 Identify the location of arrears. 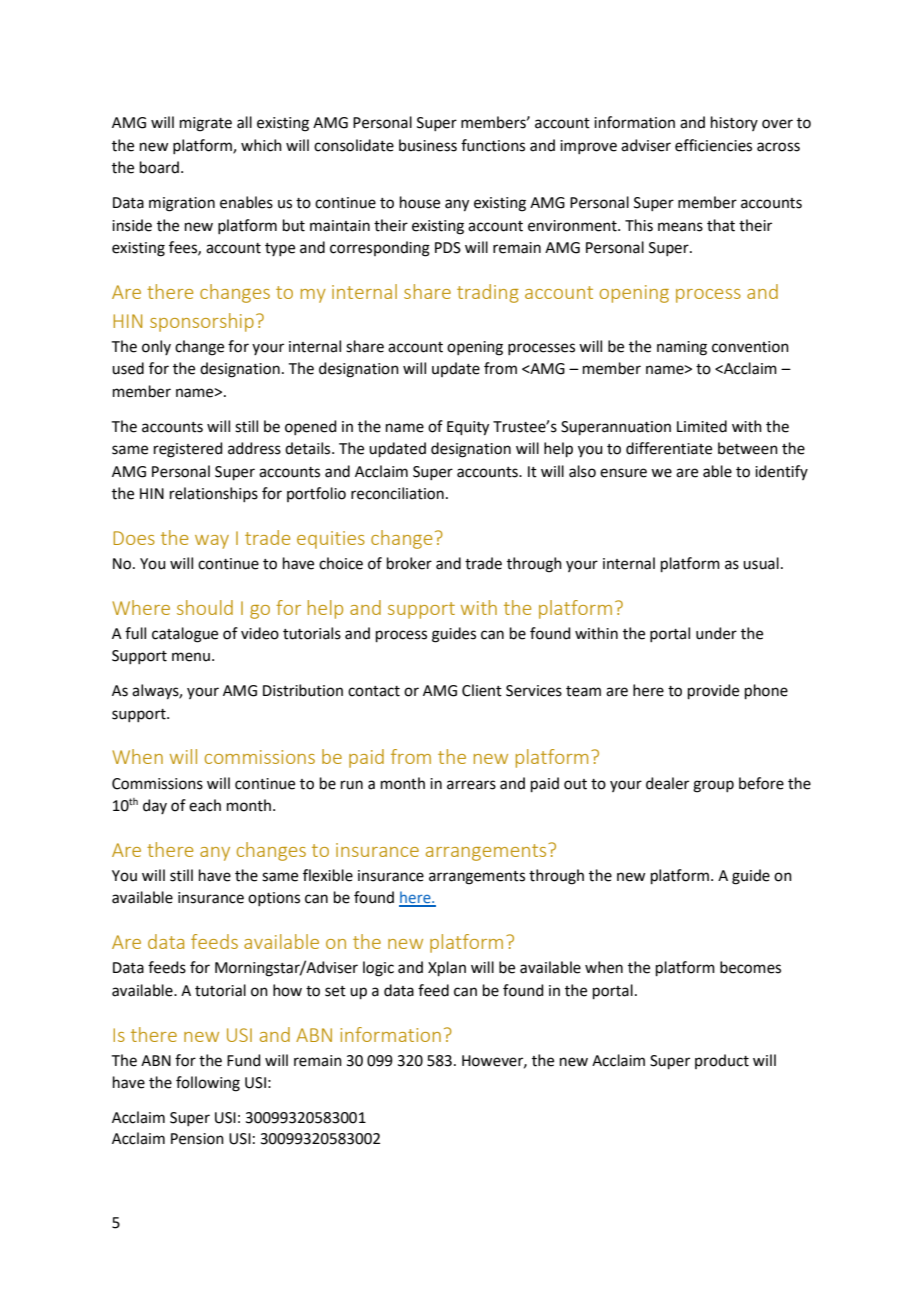
(471, 785).
